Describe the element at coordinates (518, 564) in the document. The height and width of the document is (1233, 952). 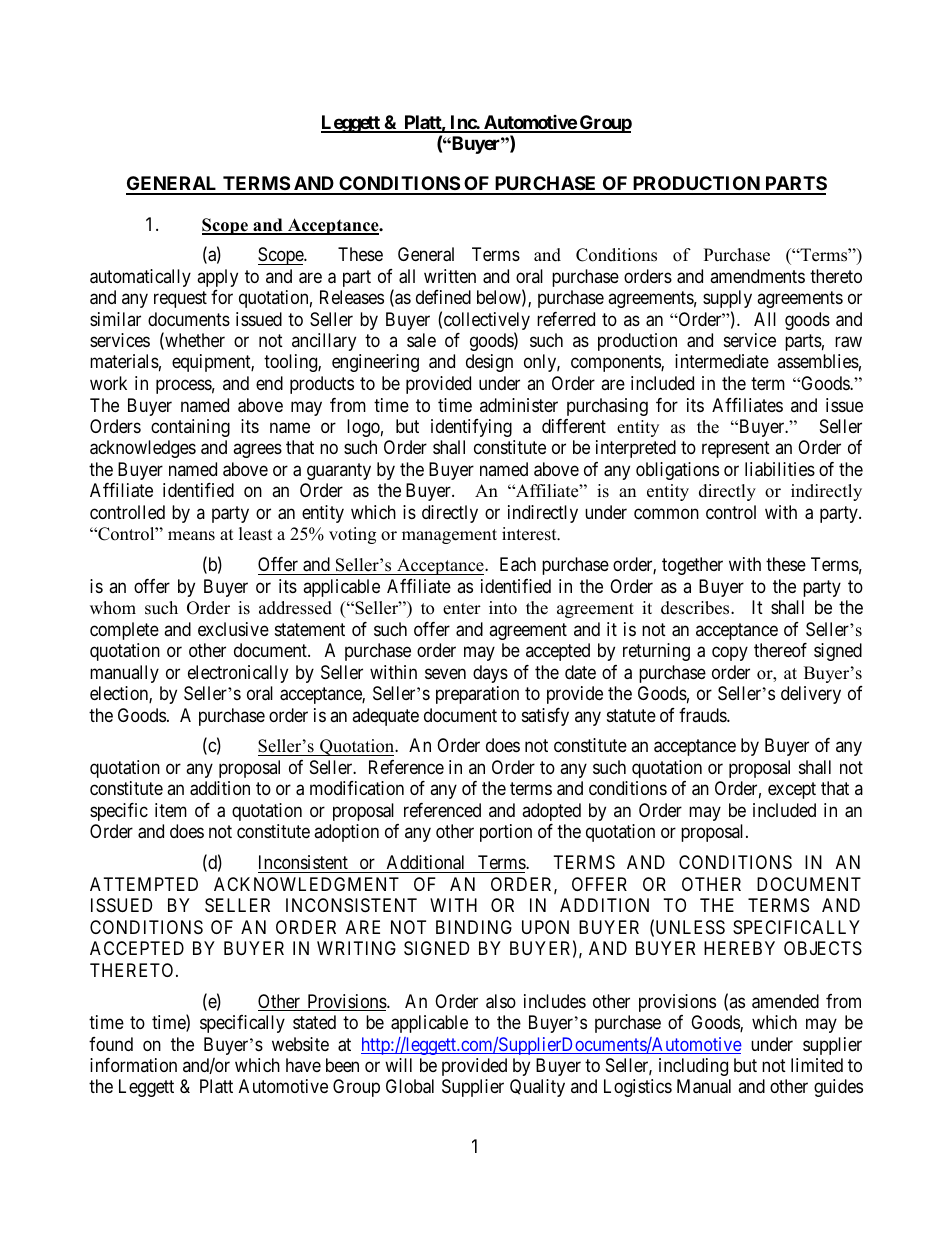
I see `Each` at that location.
